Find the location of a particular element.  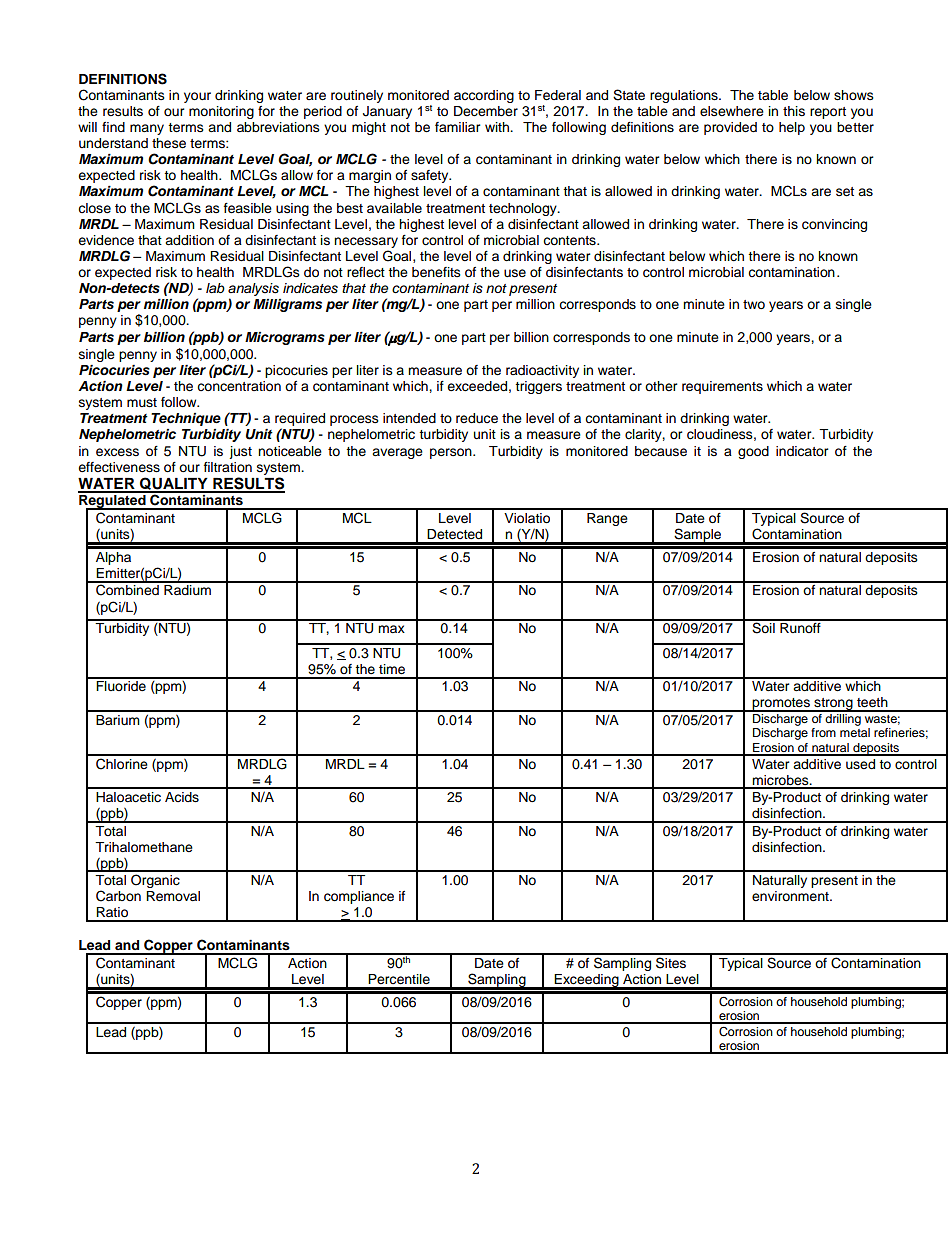

help is located at coordinates (792, 128).
